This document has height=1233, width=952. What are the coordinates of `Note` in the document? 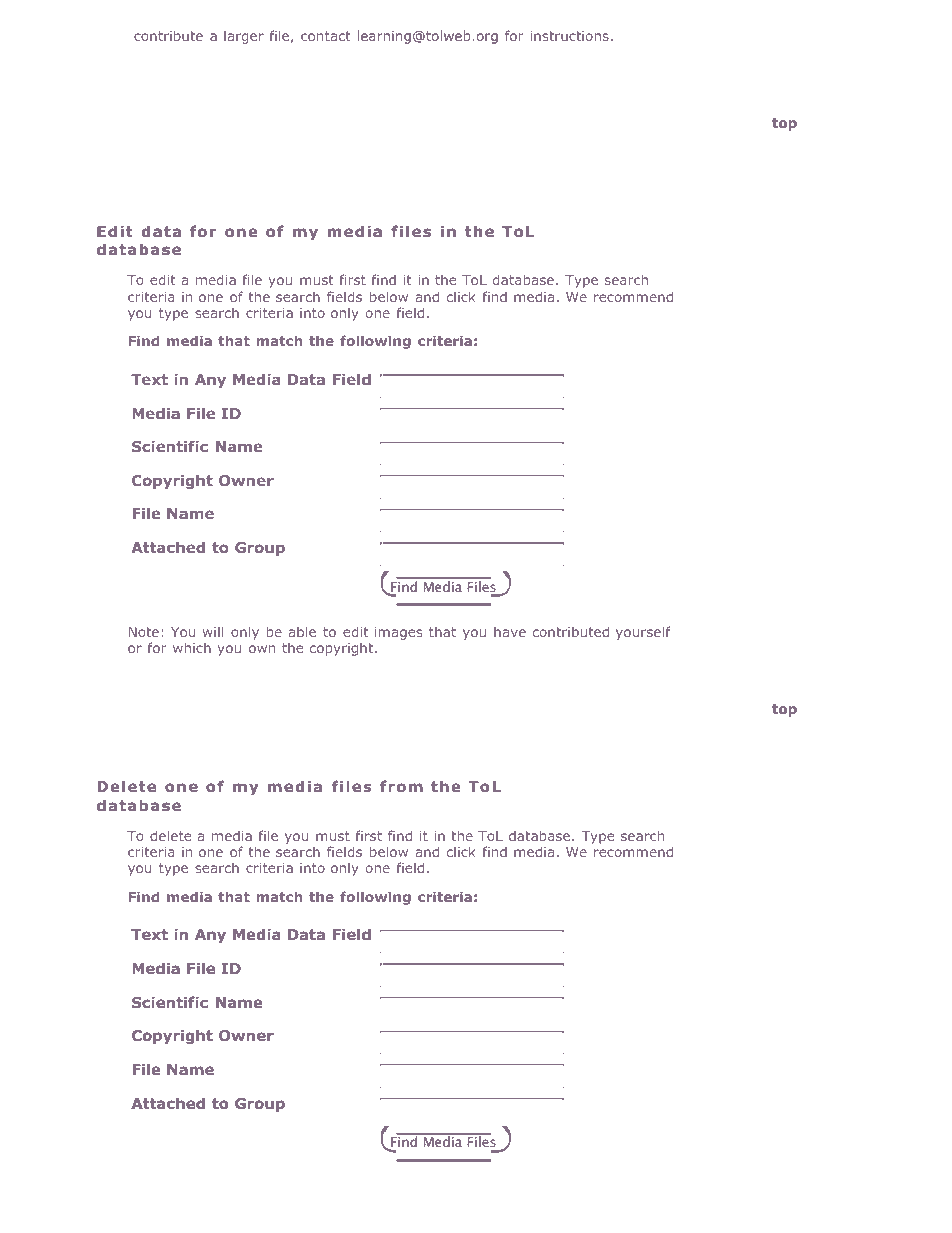 It's located at (144, 632).
